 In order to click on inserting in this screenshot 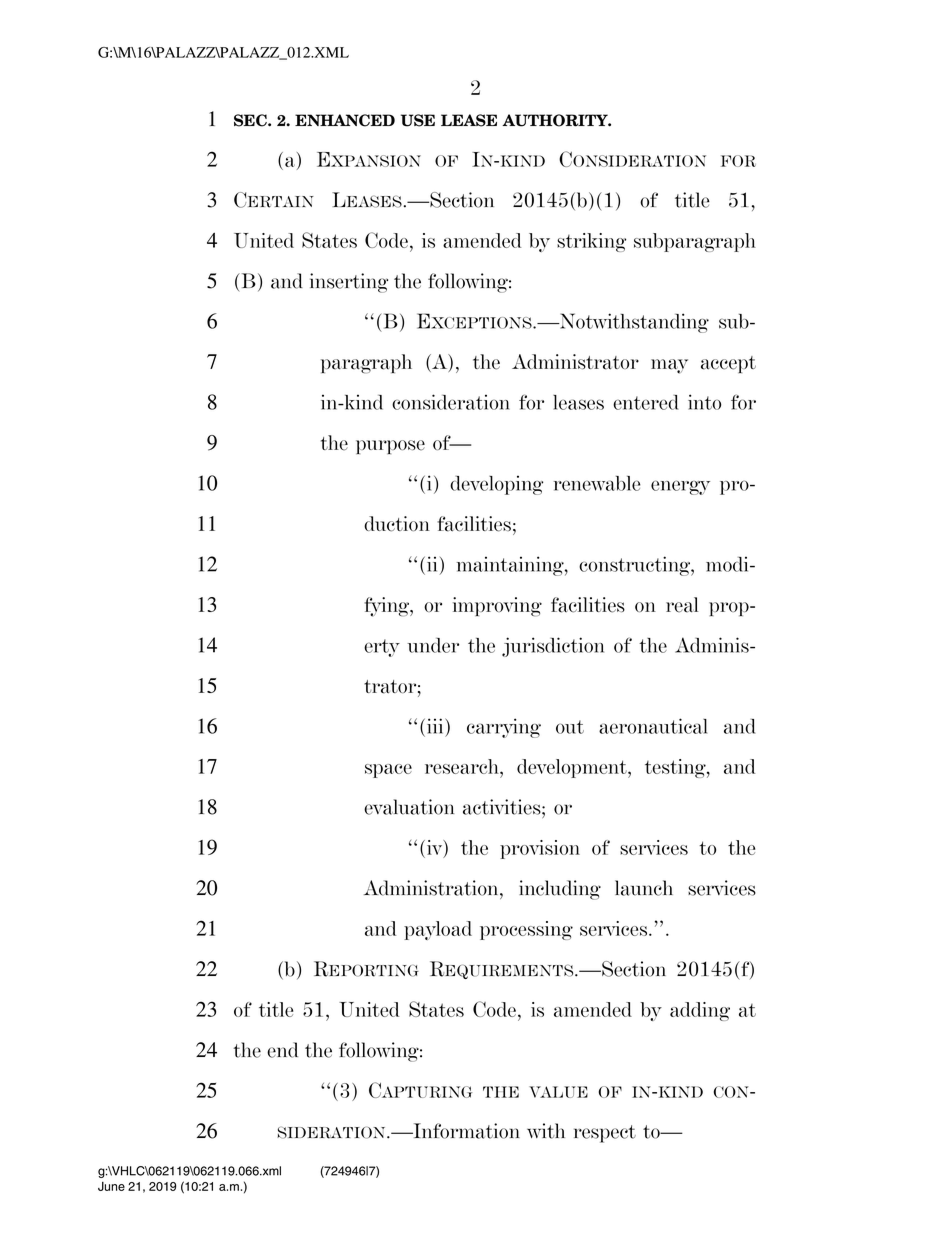, I will do `click(349, 283)`.
